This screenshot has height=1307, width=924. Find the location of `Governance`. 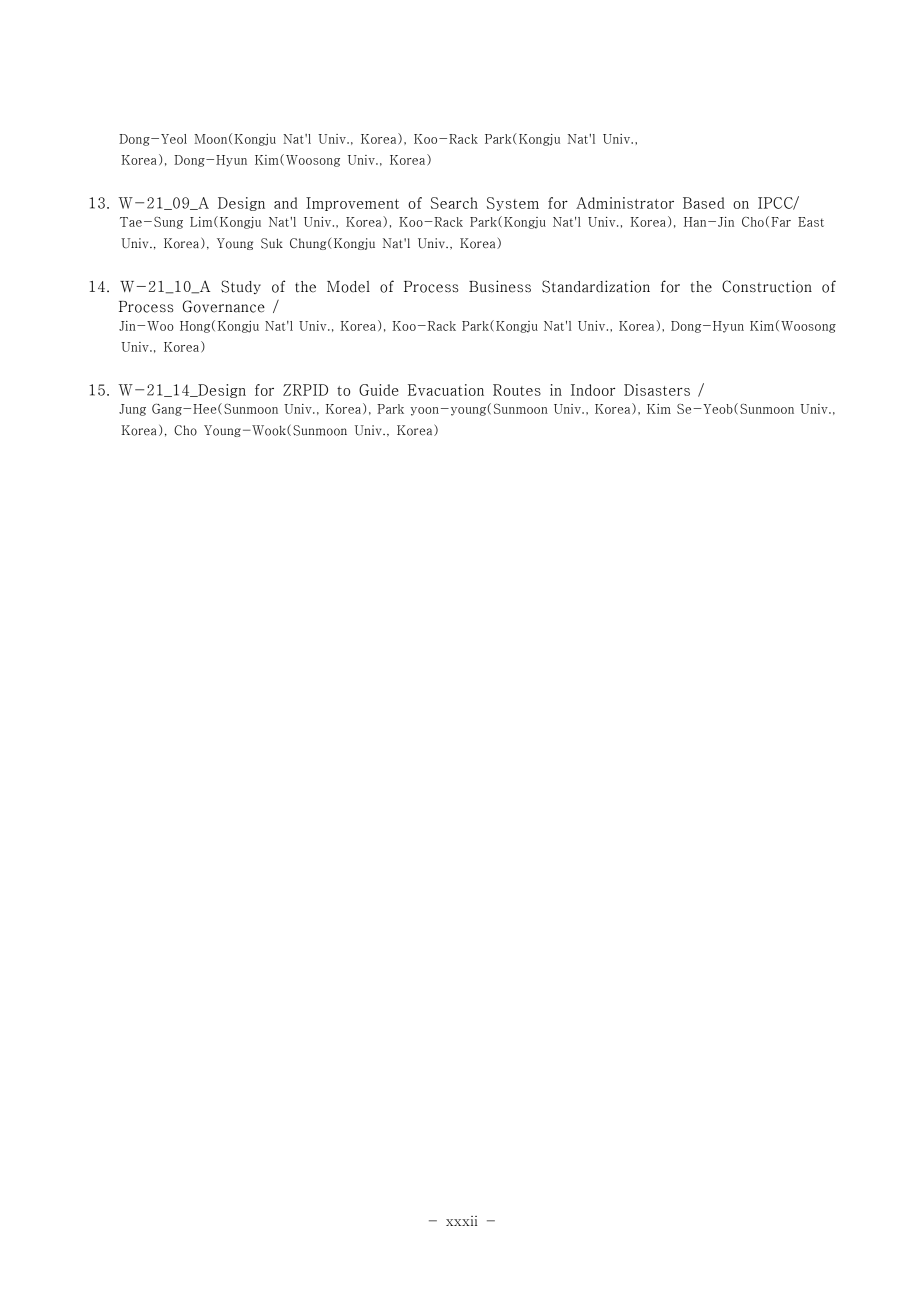

Governance is located at coordinates (224, 306).
